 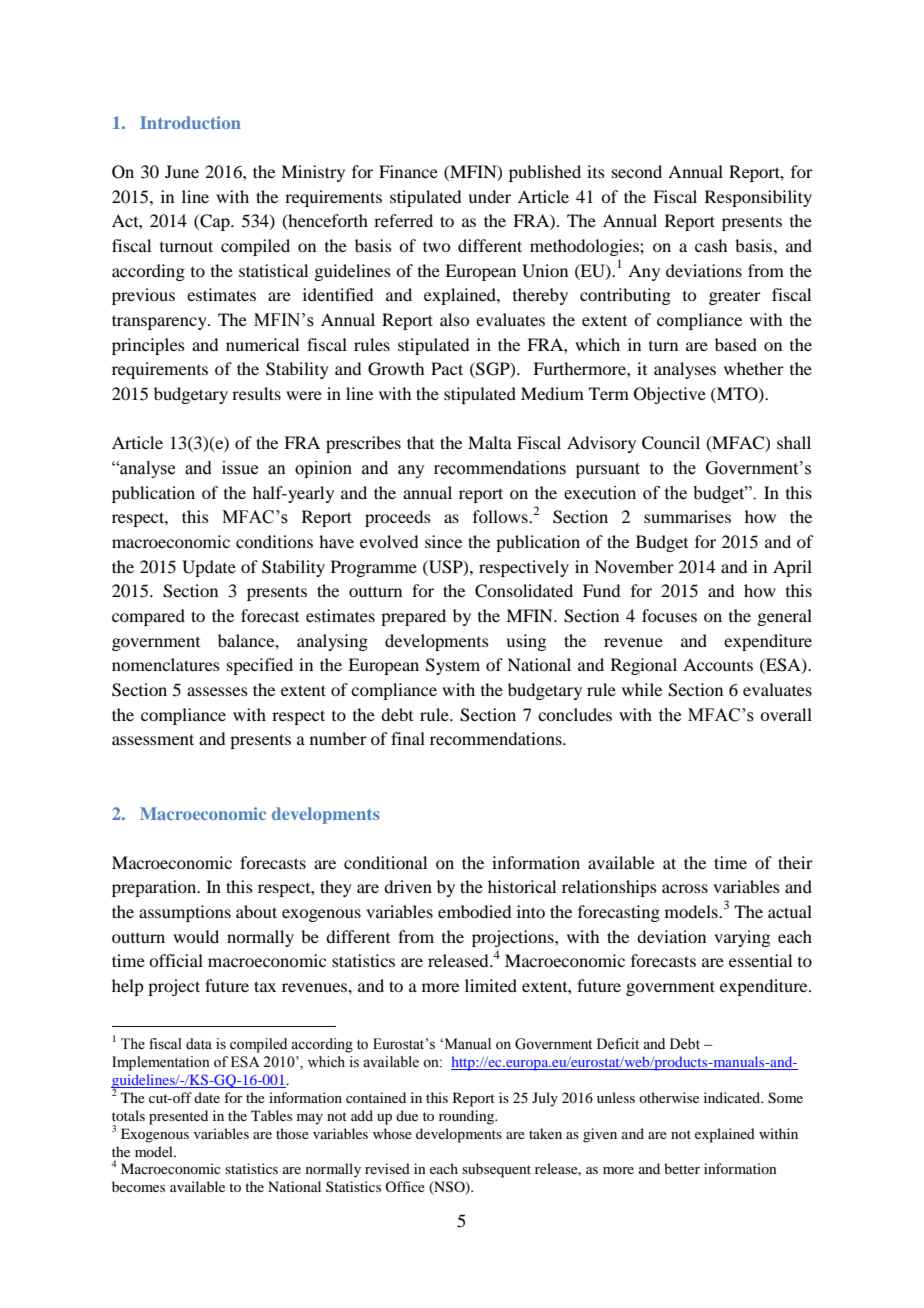 I want to click on issue, so click(x=240, y=468).
